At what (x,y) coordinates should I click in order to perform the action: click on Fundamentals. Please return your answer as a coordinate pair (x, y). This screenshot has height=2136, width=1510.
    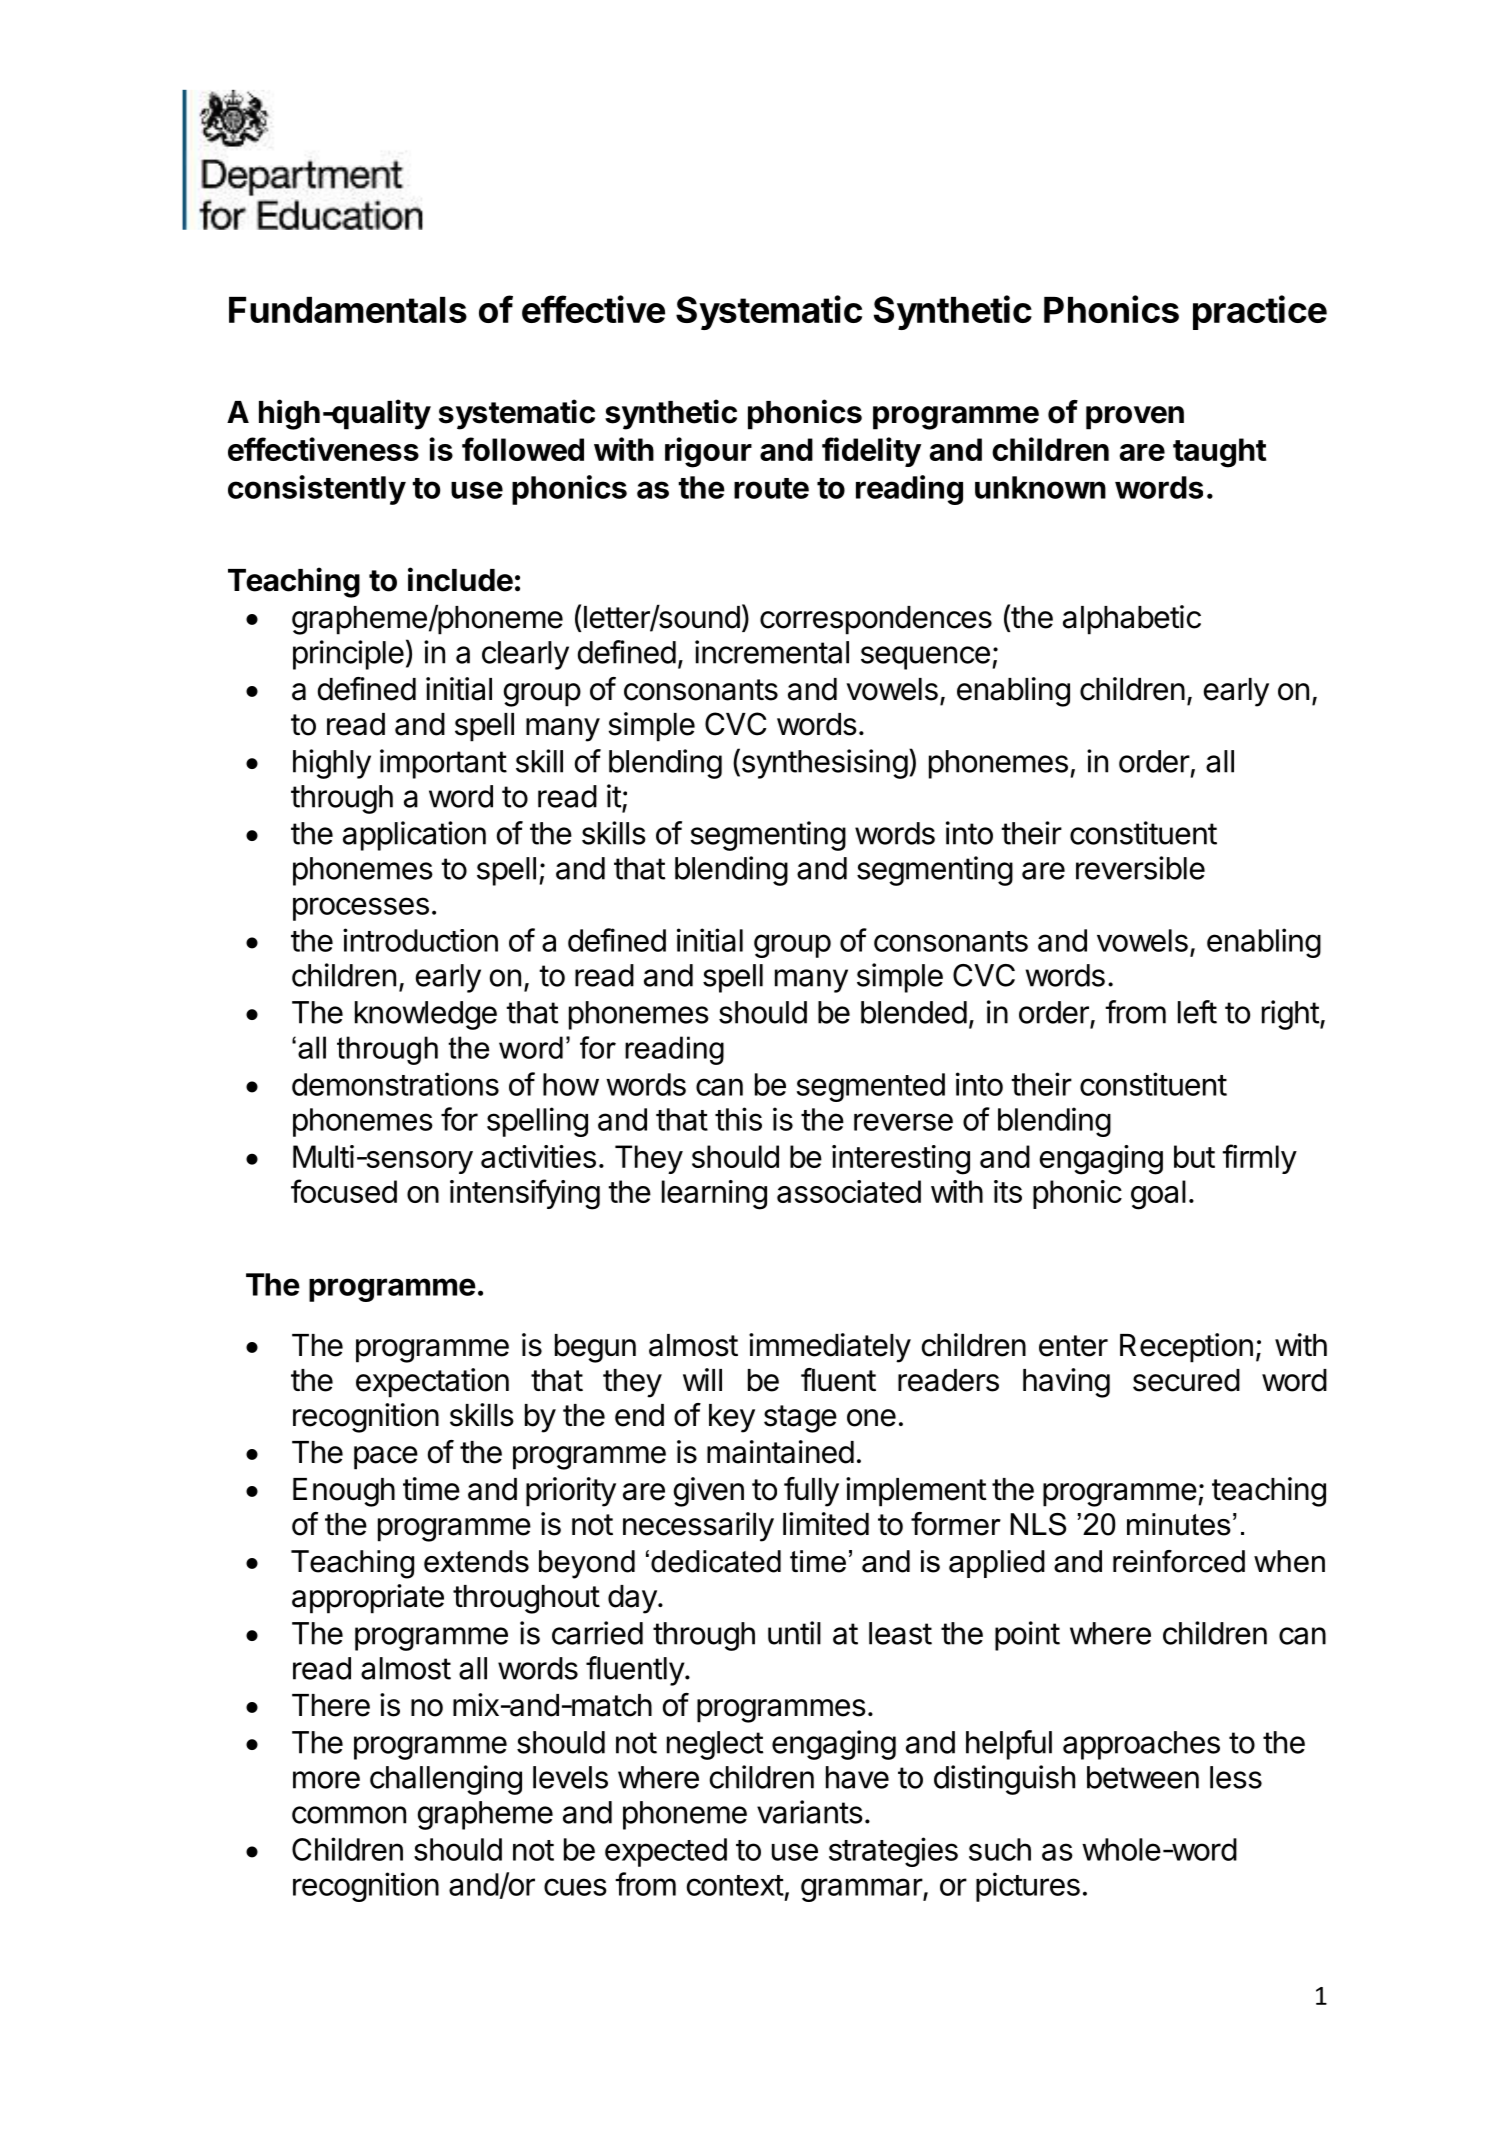
    Looking at the image, I should click on (348, 310).
